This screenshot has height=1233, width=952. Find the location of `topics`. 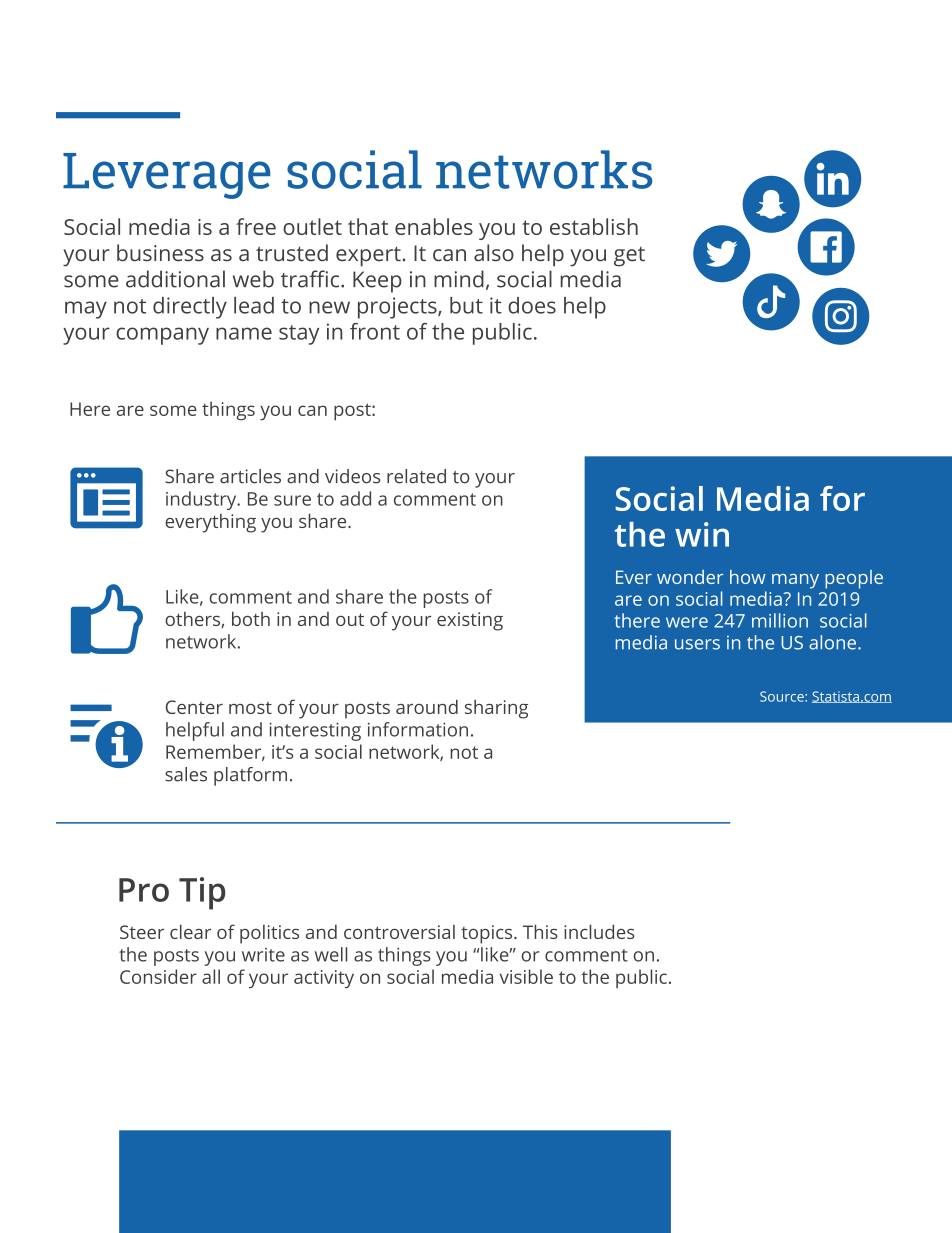

topics is located at coordinates (488, 934).
